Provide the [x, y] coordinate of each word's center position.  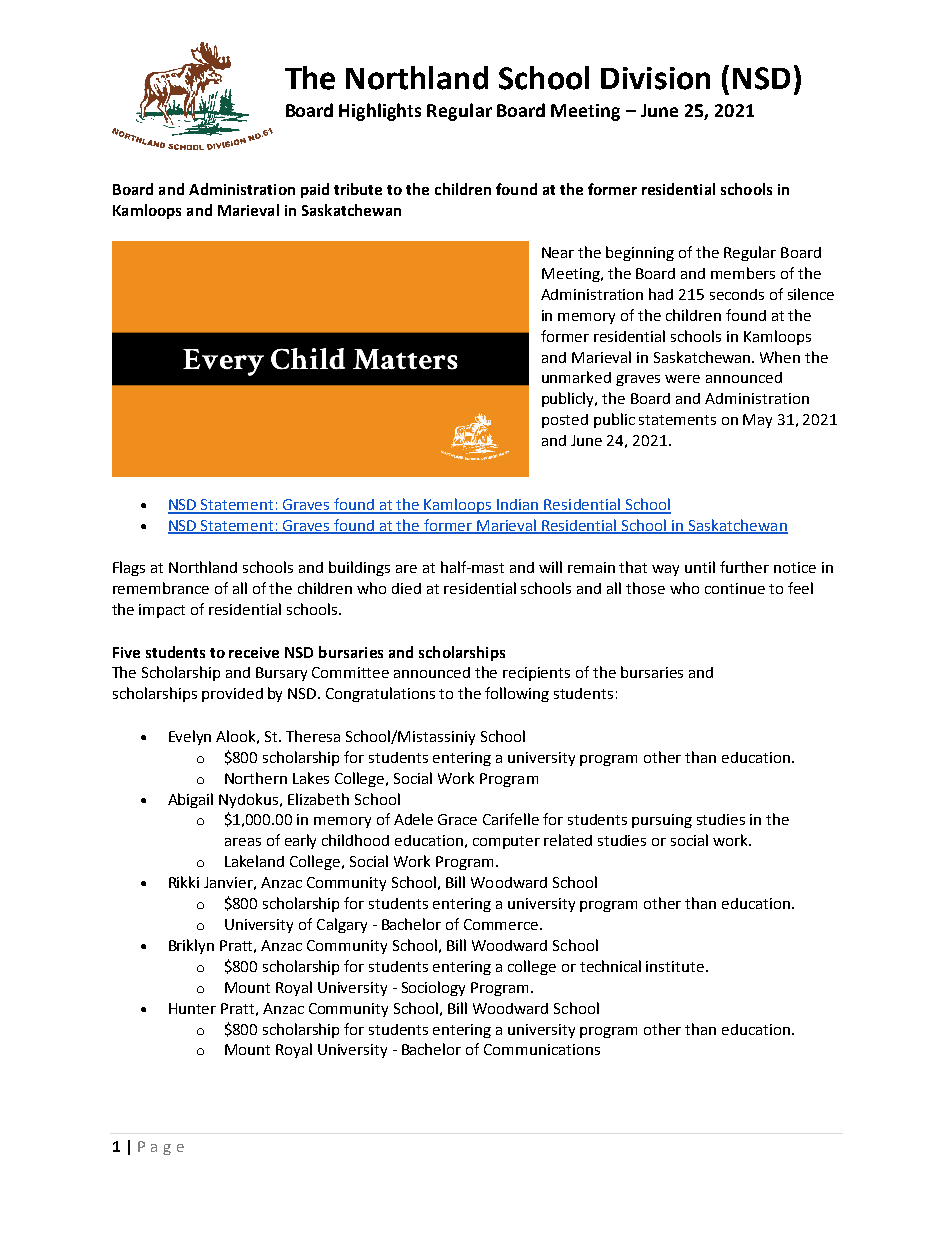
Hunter [192, 1008]
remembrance [161, 588]
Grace [457, 819]
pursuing [662, 821]
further [744, 567]
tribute [358, 189]
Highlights [380, 112]
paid [315, 190]
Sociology [433, 988]
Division [655, 78]
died [406, 588]
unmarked [576, 377]
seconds [737, 294]
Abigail [190, 800]
